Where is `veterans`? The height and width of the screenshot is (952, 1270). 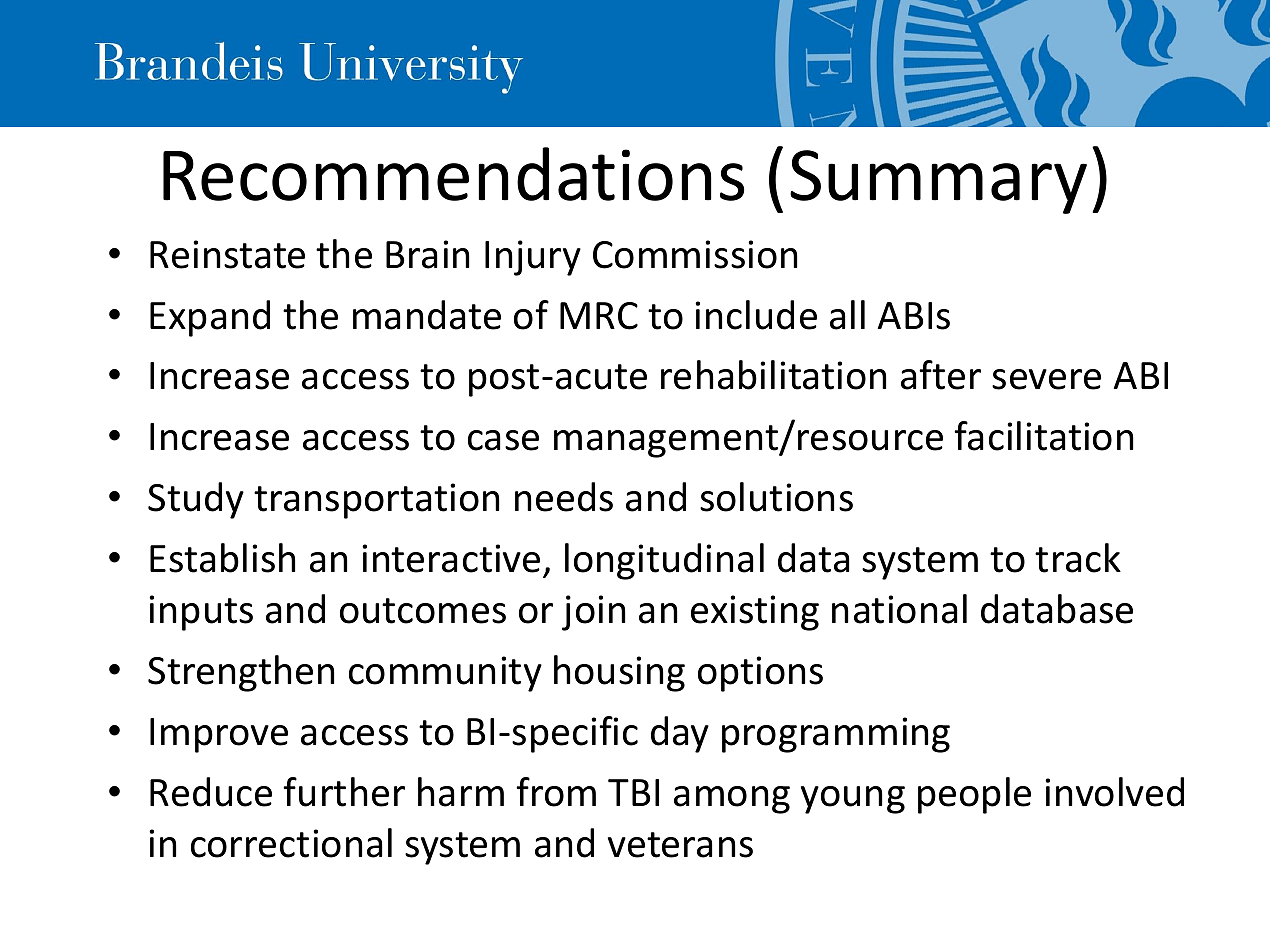
veterans is located at coordinates (680, 845).
